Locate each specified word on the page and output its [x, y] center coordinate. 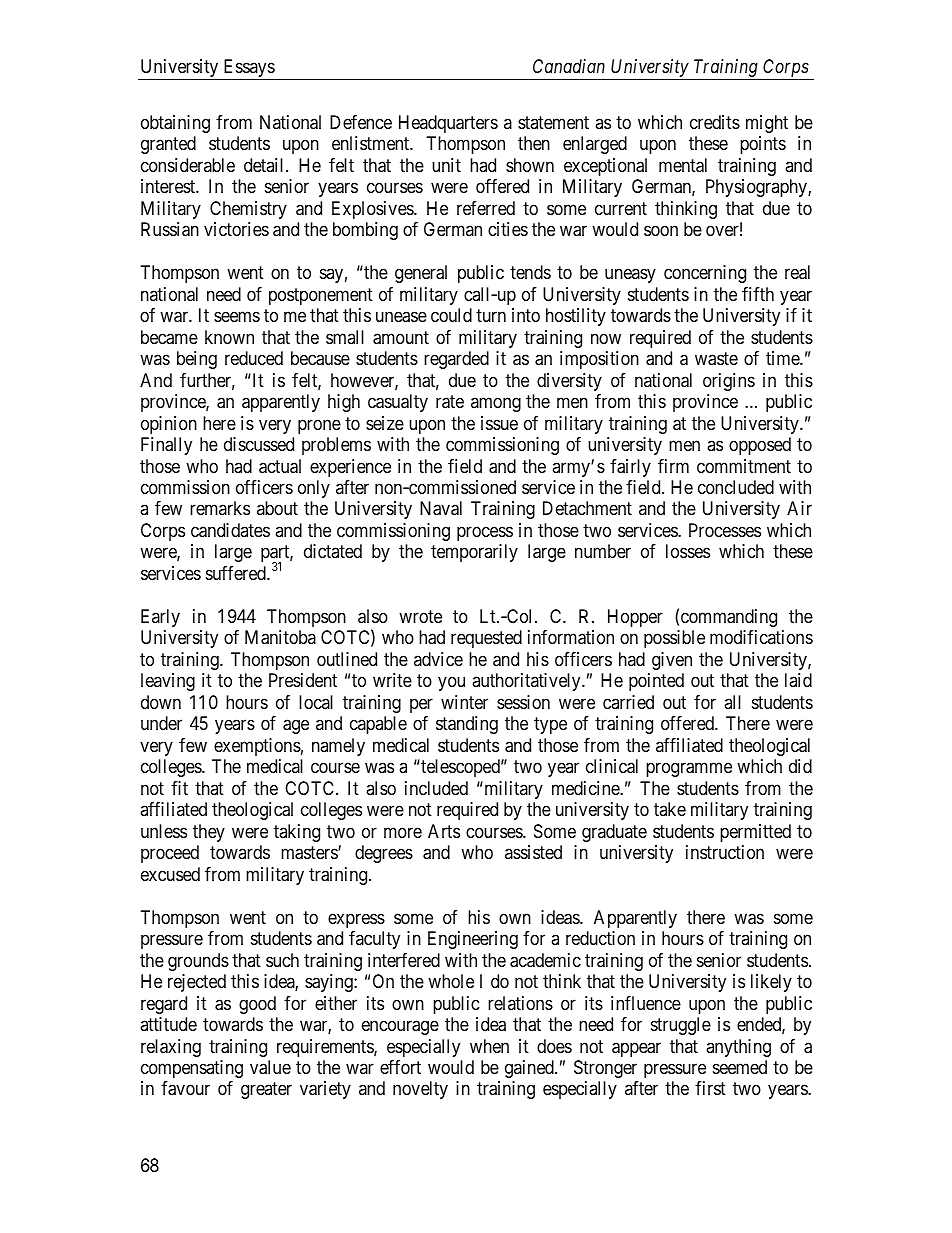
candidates [230, 530]
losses [688, 551]
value [270, 1067]
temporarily [474, 553]
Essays [248, 69]
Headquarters [448, 124]
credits [715, 122]
